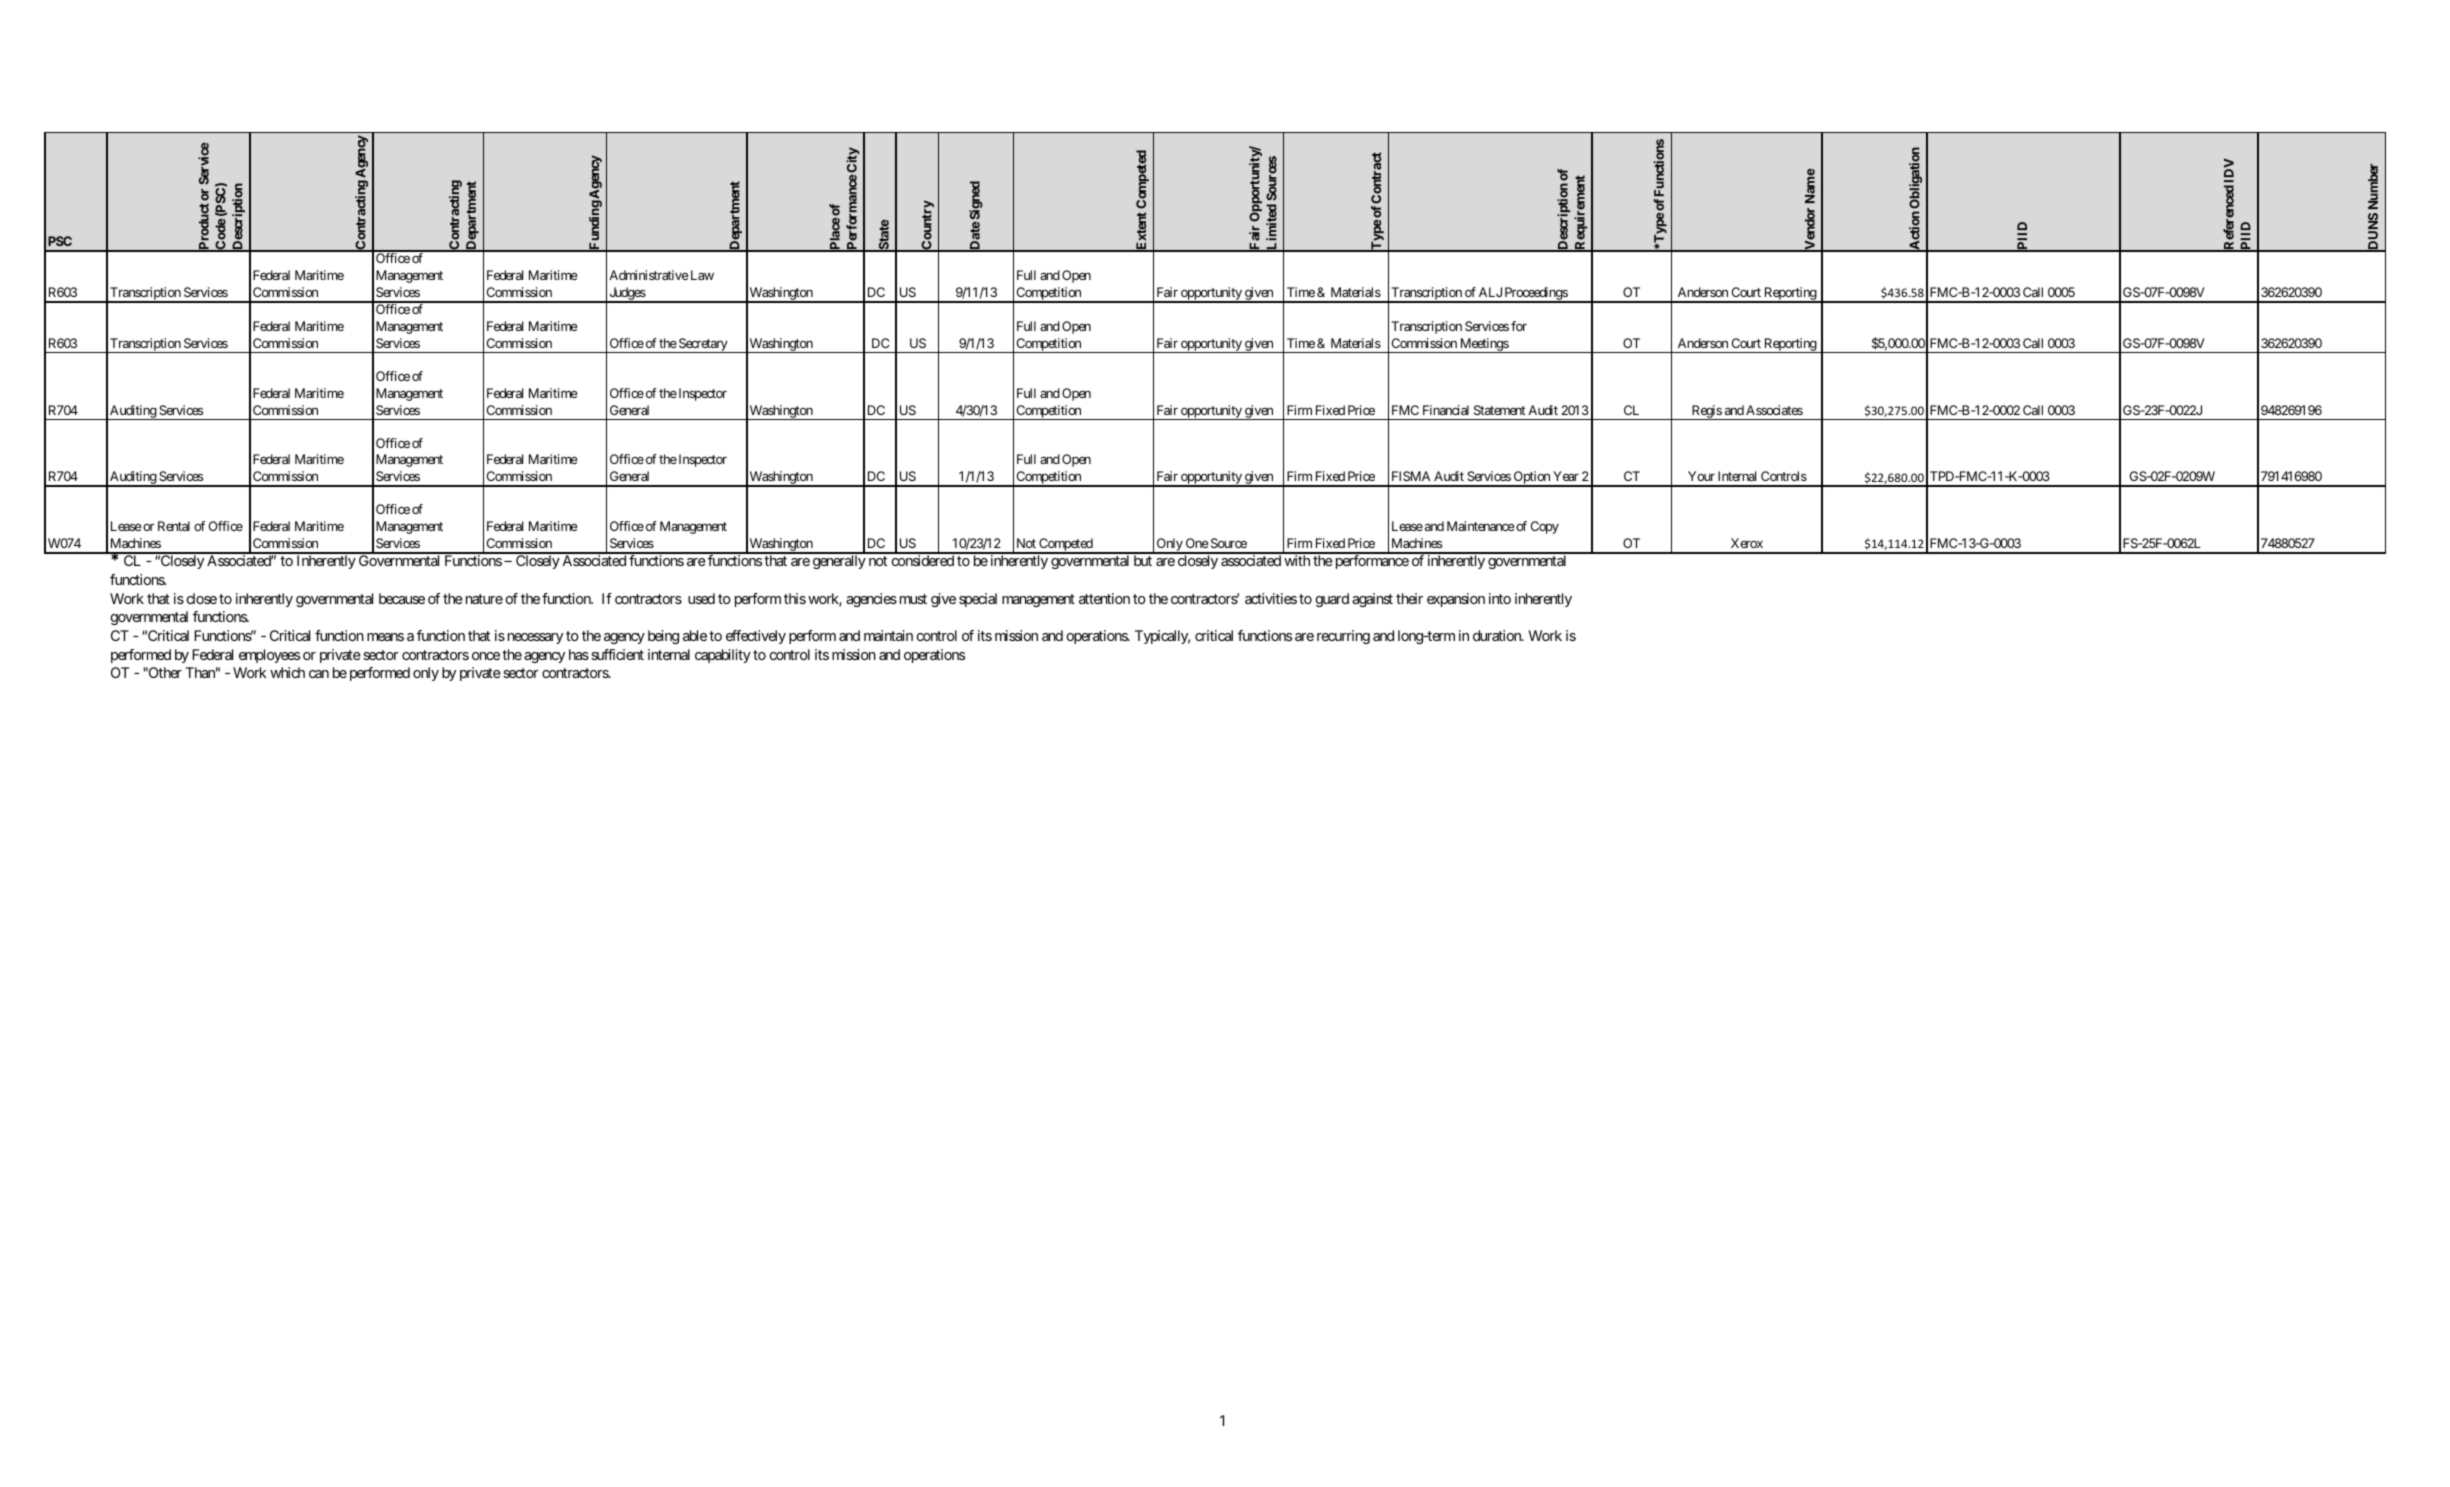  What do you see at coordinates (1706, 412) in the document?
I see `Regis` at bounding box center [1706, 412].
